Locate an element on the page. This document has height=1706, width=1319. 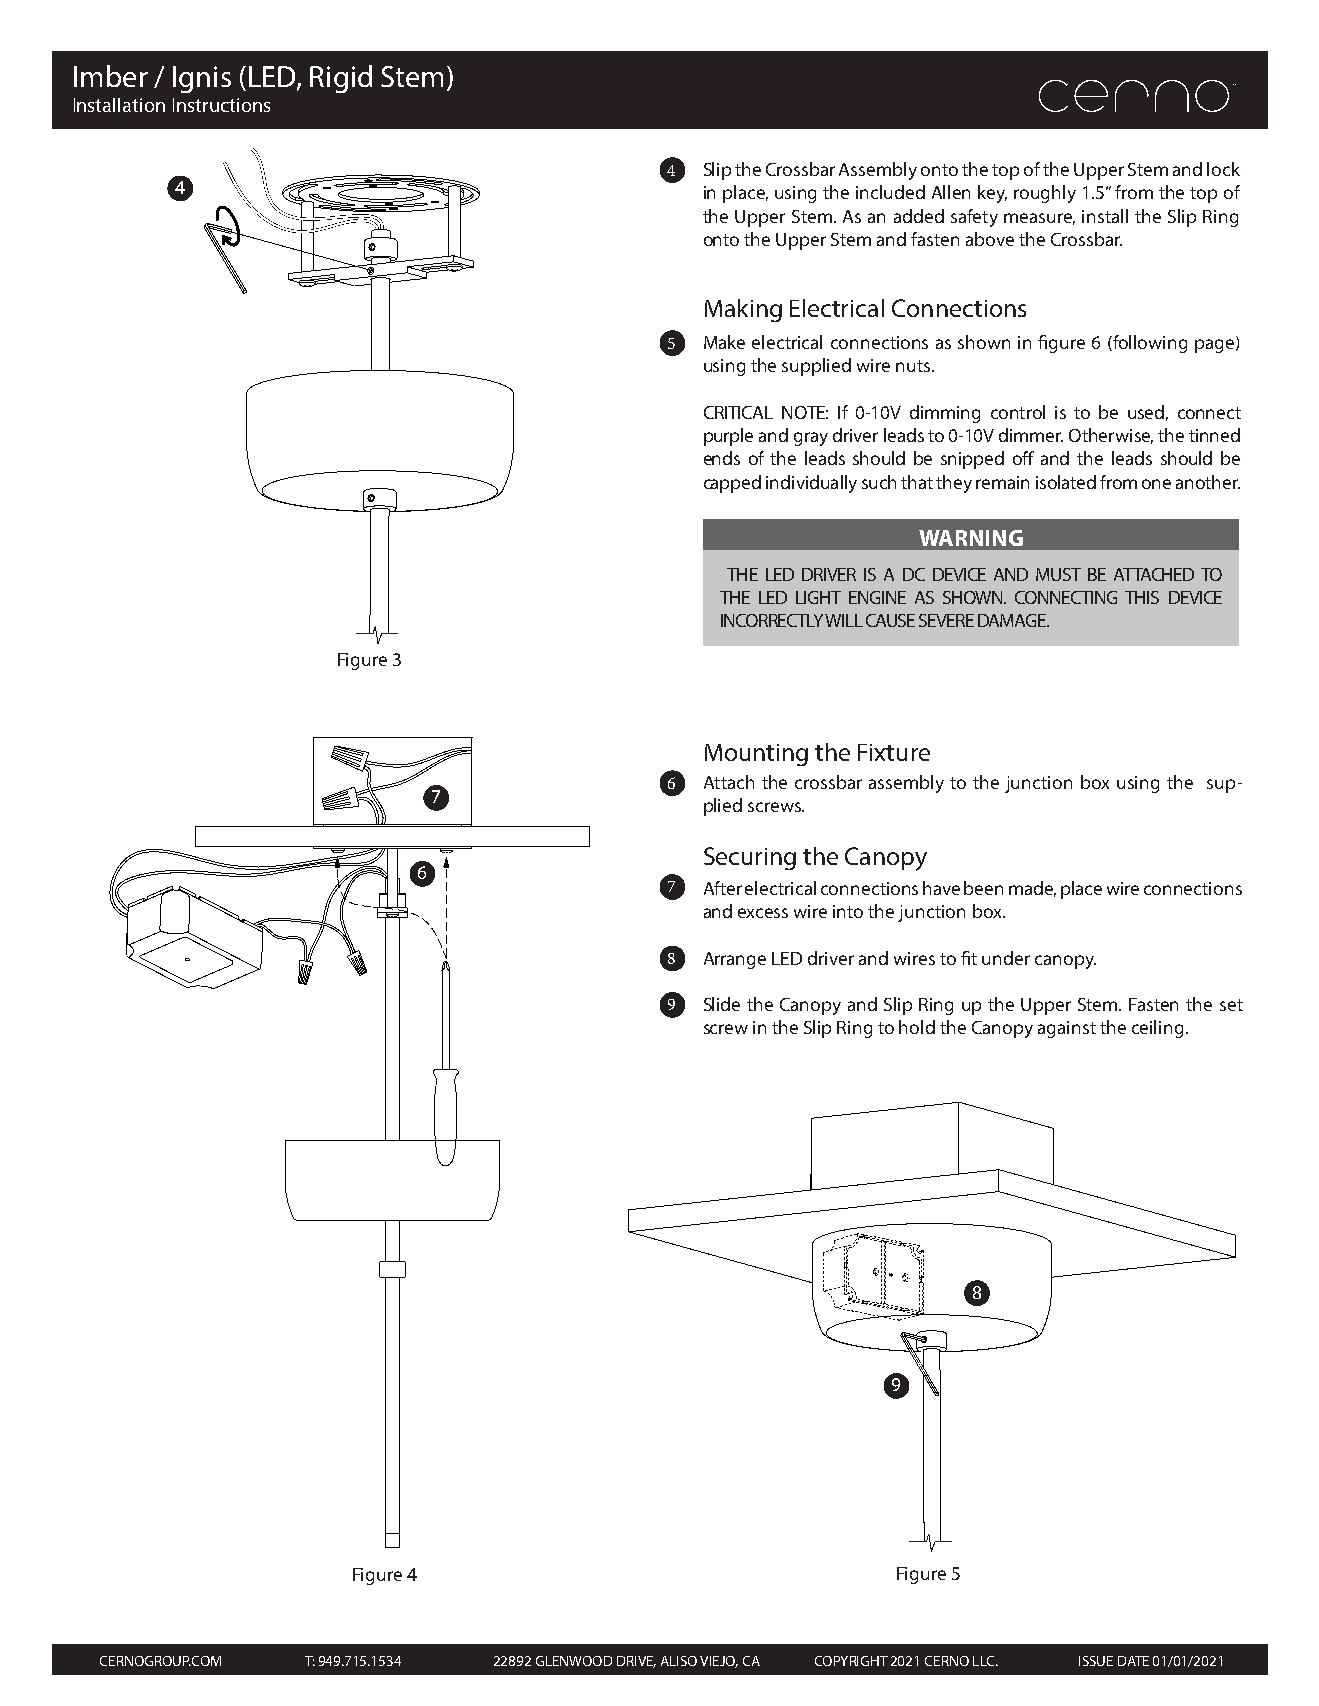
THIS is located at coordinates (1142, 597).
